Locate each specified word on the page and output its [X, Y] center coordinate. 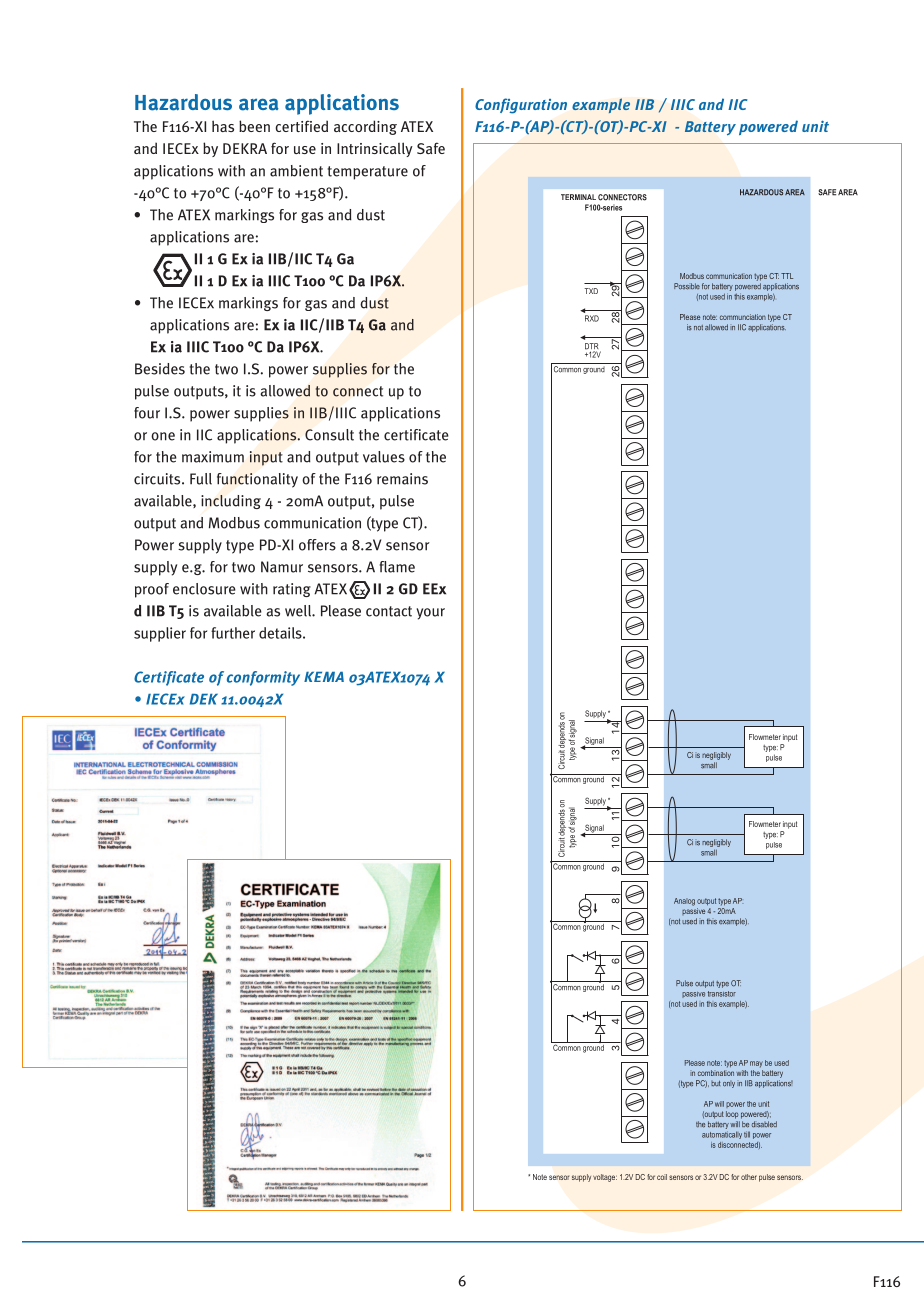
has [223, 126]
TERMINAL [578, 197]
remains [402, 479]
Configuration [521, 106]
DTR [593, 347]
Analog [684, 902]
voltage [605, 1178]
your [431, 614]
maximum [213, 457]
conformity [263, 678]
